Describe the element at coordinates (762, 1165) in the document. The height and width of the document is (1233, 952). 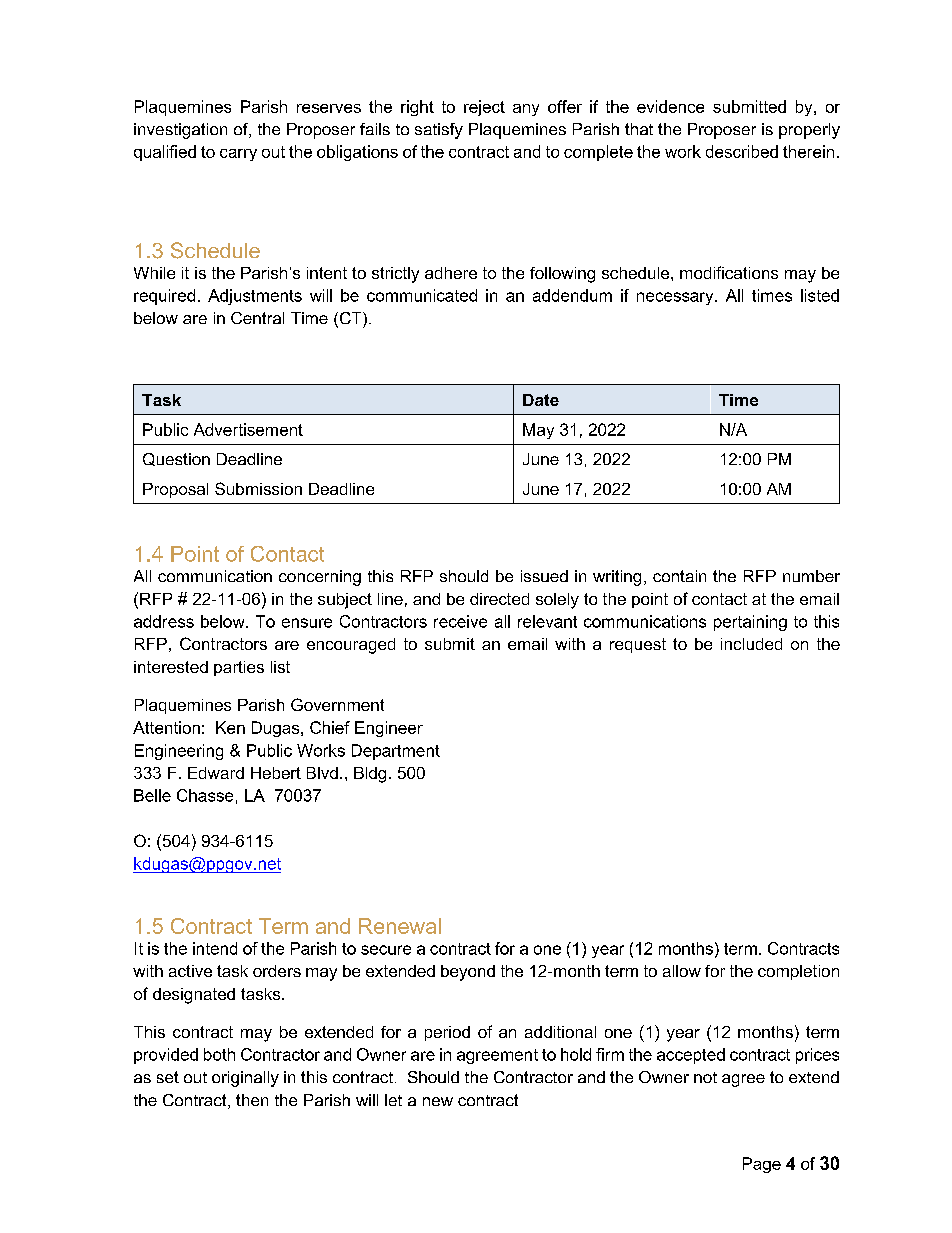
I see `Page` at that location.
